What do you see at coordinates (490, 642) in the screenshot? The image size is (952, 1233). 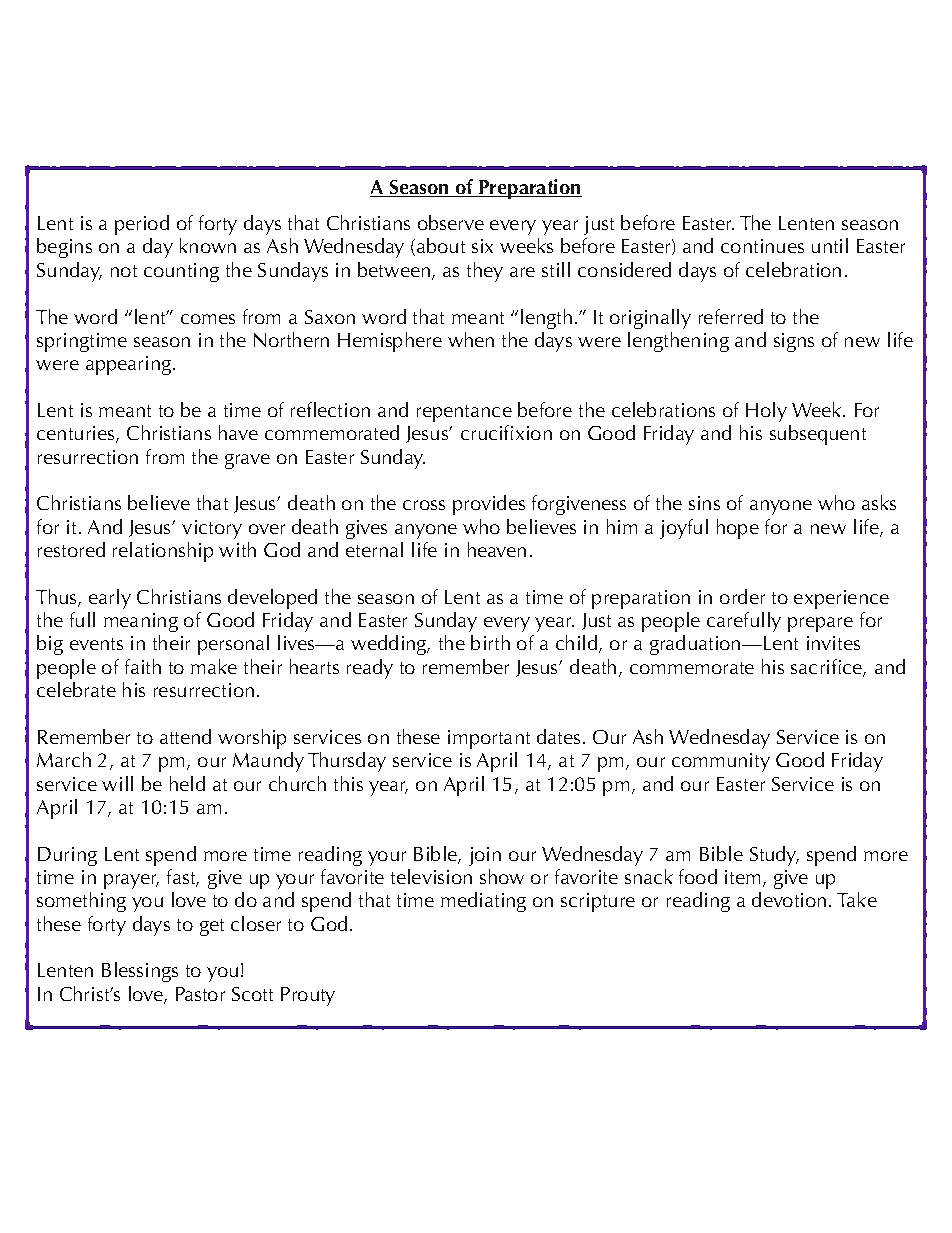 I see `birth` at bounding box center [490, 642].
